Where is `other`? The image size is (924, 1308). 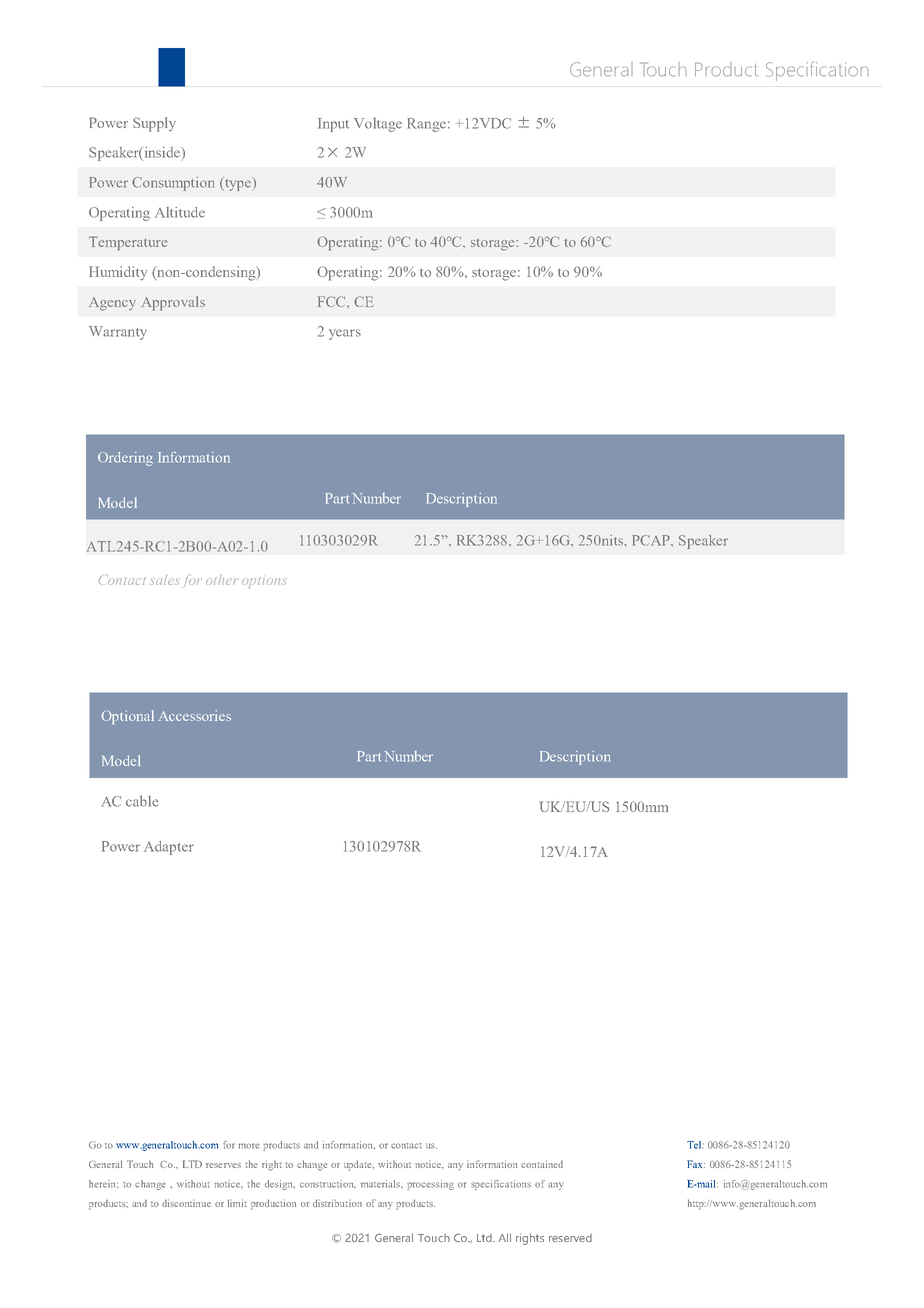 other is located at coordinates (222, 580).
